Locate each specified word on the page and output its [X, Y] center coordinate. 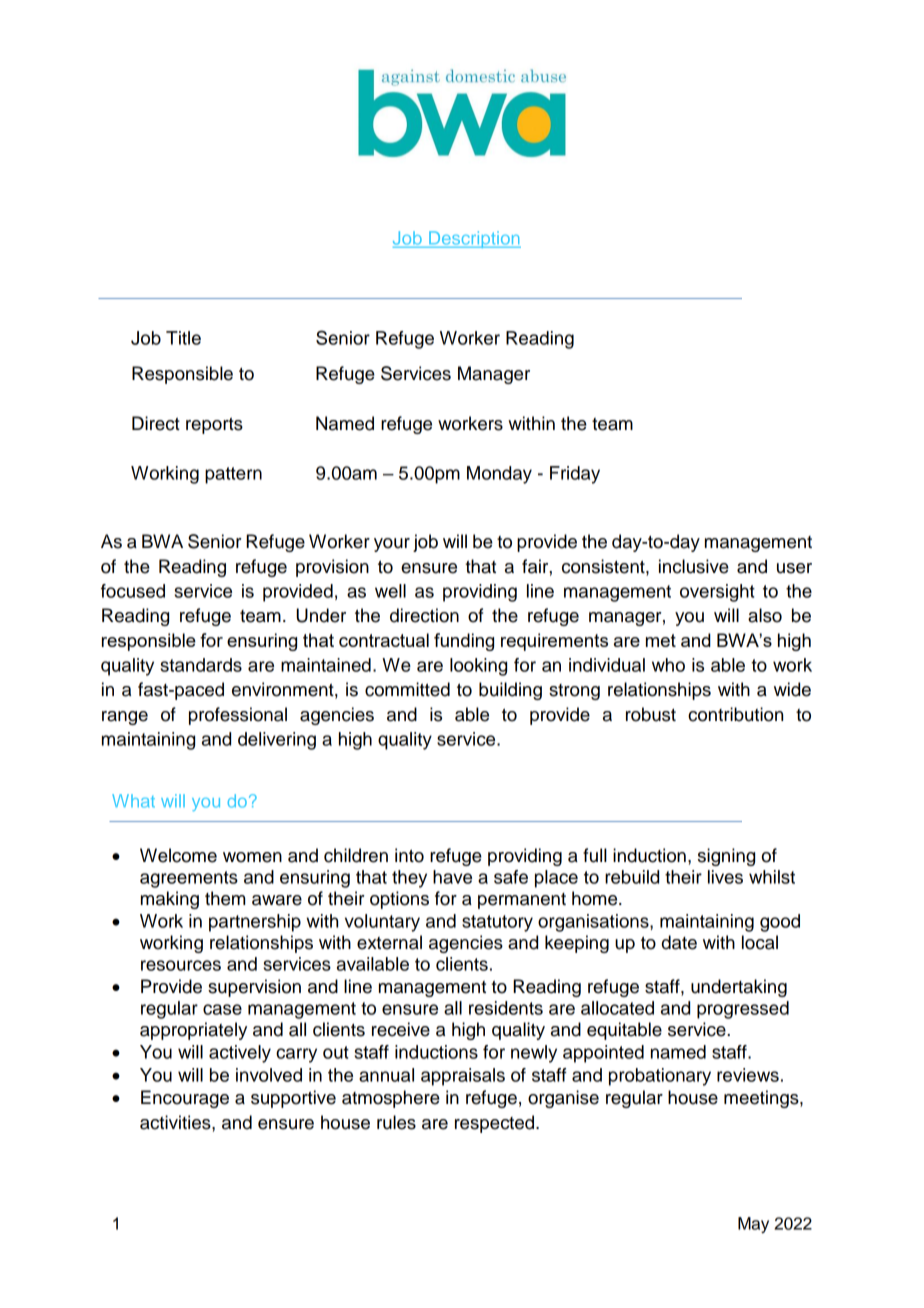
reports [214, 426]
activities [176, 1122]
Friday [575, 475]
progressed [743, 1010]
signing [726, 857]
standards [201, 665]
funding [464, 642]
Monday [499, 475]
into [409, 855]
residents [506, 1008]
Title [183, 338]
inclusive [694, 566]
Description [474, 239]
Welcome [178, 855]
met [661, 640]
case [222, 1009]
